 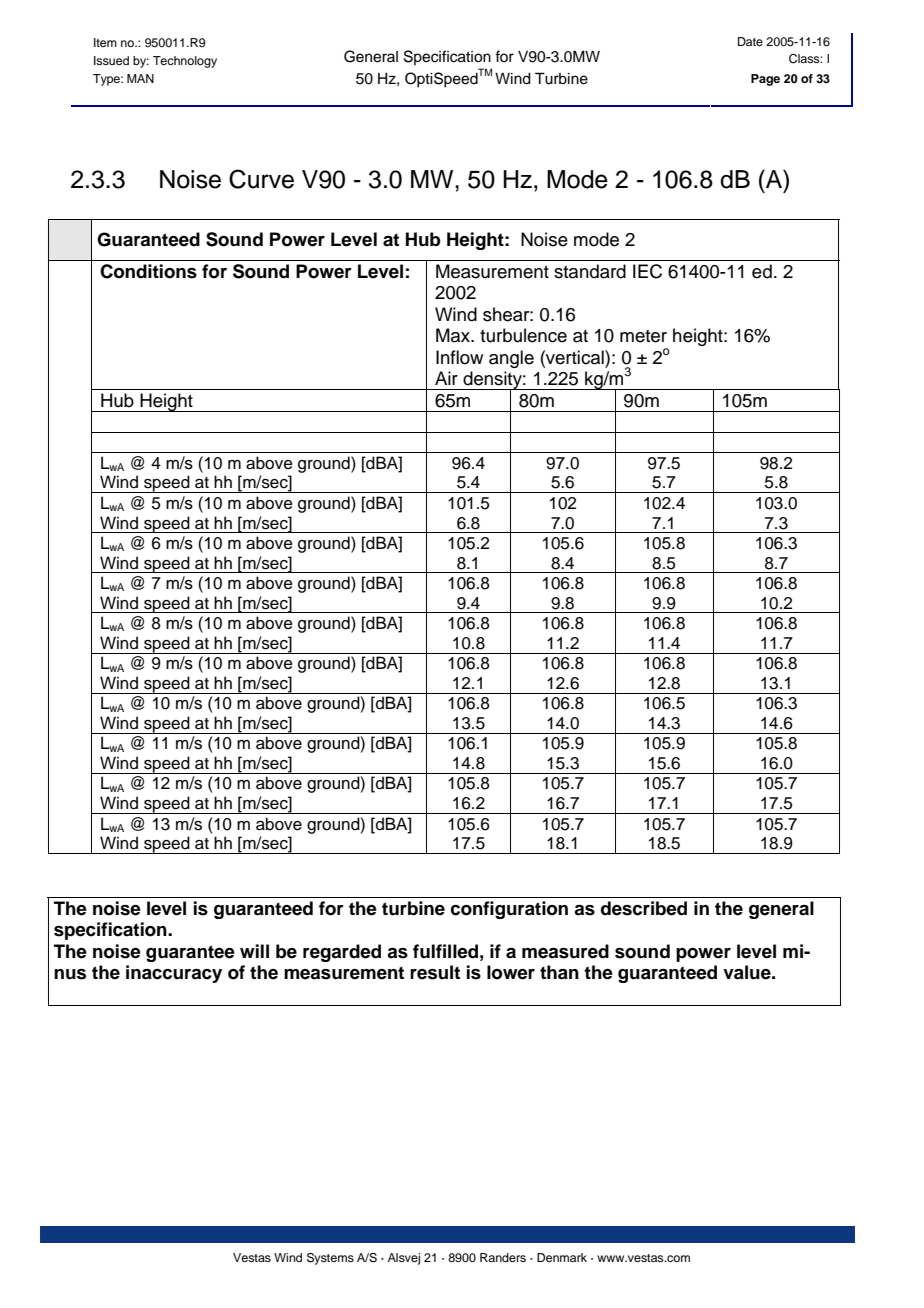 What do you see at coordinates (559, 972) in the image?
I see `than` at bounding box center [559, 972].
